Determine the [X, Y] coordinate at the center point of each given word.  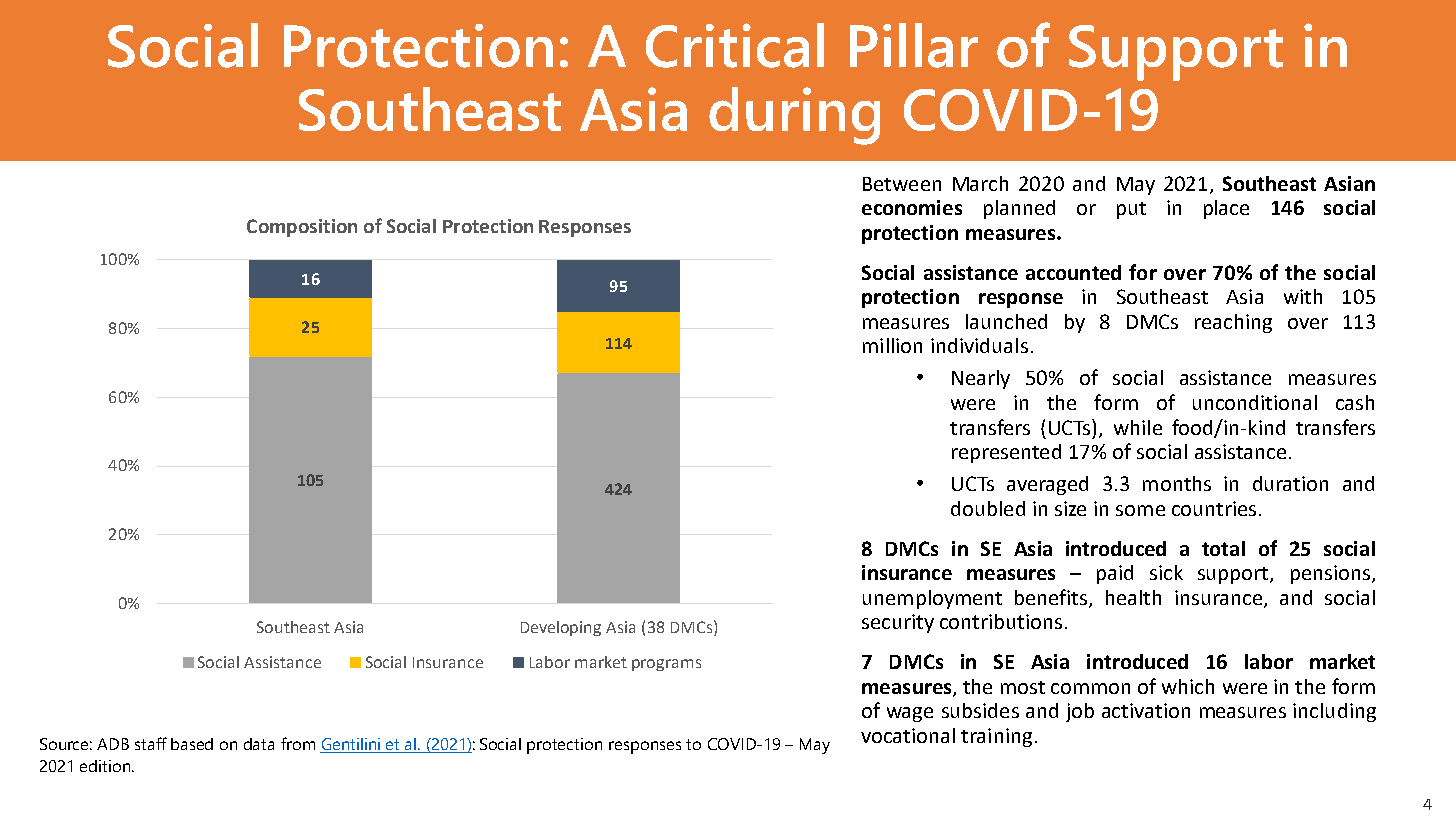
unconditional [1255, 402]
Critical [735, 45]
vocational [908, 735]
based [192, 744]
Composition [302, 228]
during [794, 116]
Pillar [914, 45]
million [892, 345]
